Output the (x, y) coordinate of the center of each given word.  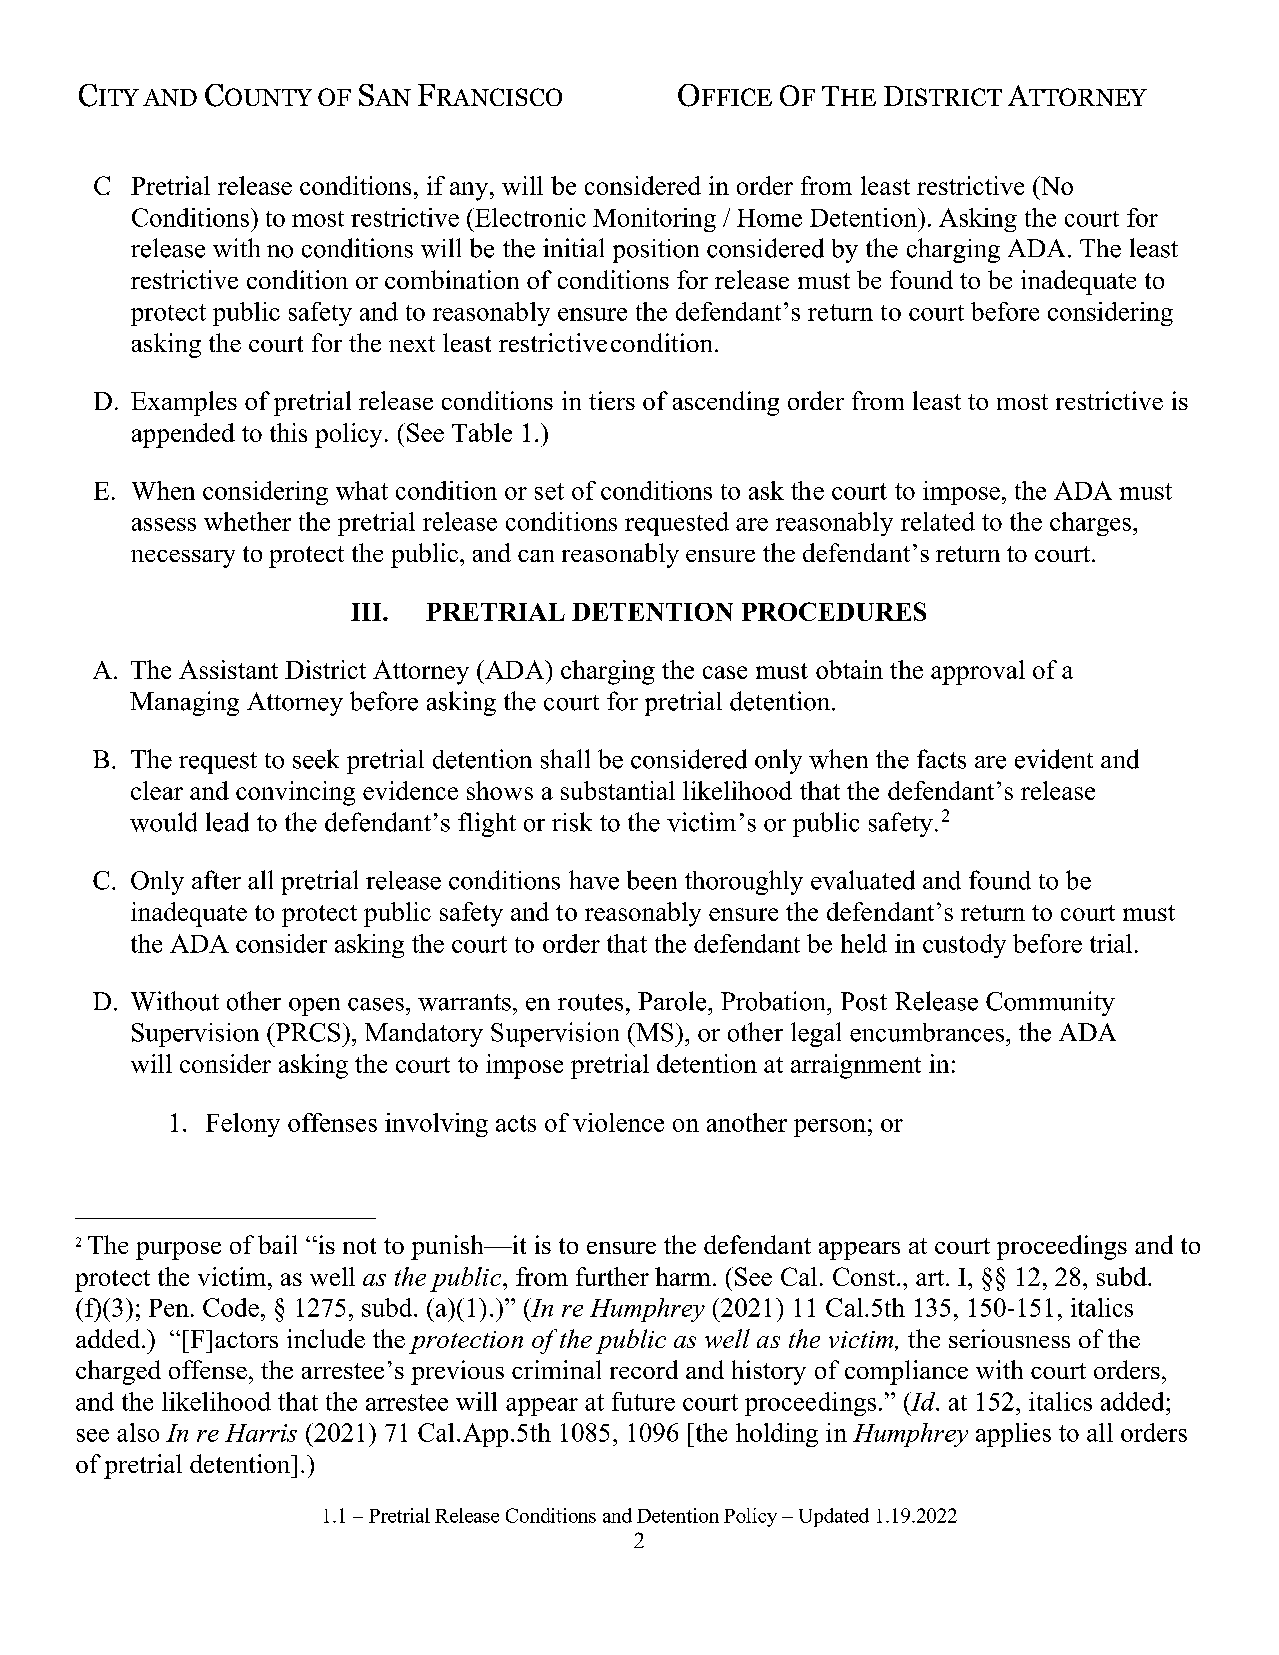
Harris (261, 1433)
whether (247, 521)
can (536, 556)
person (830, 1128)
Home (769, 218)
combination (452, 279)
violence (618, 1122)
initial (573, 247)
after (216, 880)
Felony (243, 1125)
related (938, 521)
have (594, 880)
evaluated (863, 880)
